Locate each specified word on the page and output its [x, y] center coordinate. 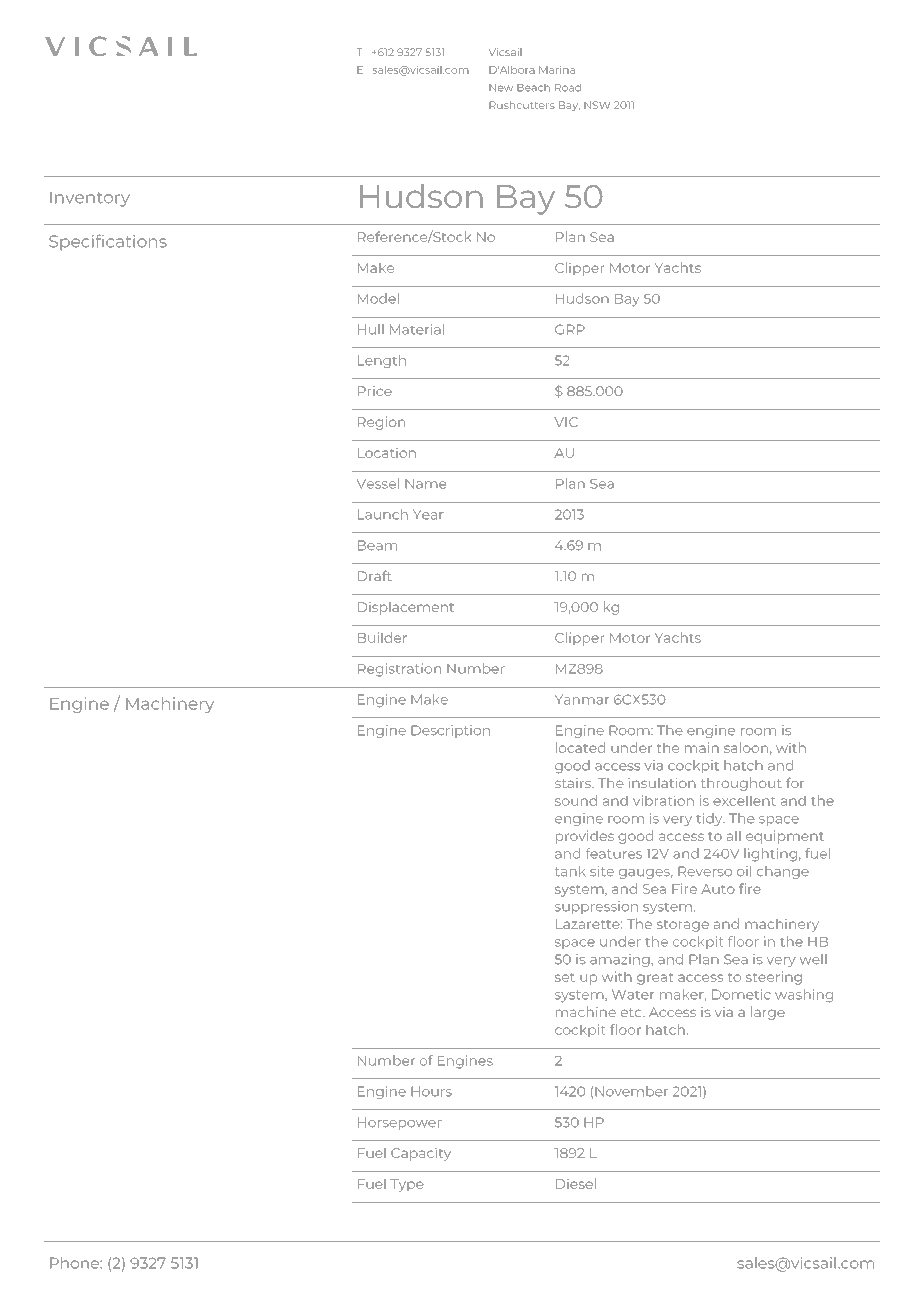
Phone [75, 1263]
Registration [399, 670]
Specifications [108, 242]
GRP [570, 329]
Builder [382, 637]
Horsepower [400, 1123]
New [501, 88]
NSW [597, 105]
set [565, 977]
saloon [746, 747]
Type [407, 1185]
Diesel [576, 1183]
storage [683, 926]
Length [382, 361]
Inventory [90, 199]
